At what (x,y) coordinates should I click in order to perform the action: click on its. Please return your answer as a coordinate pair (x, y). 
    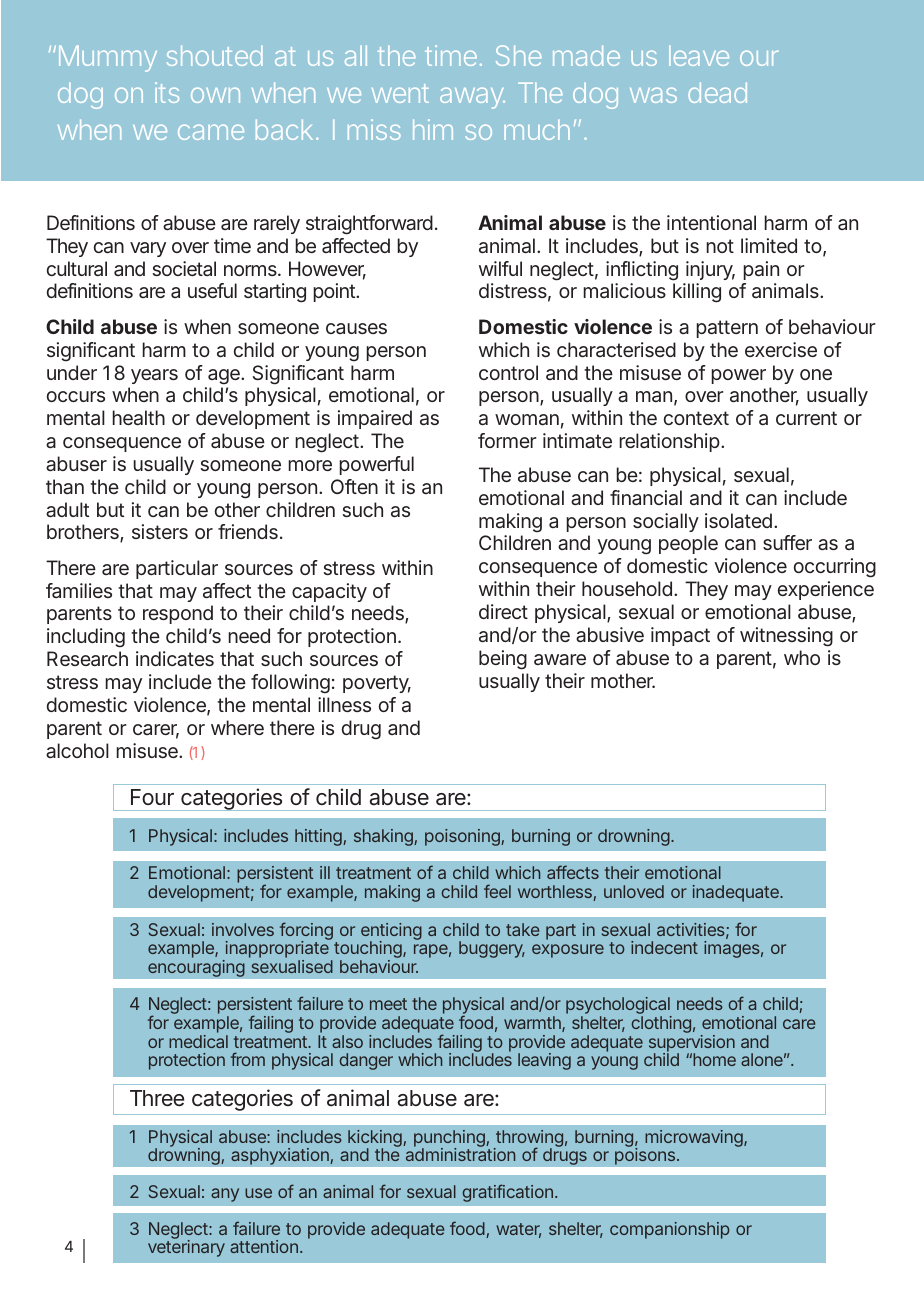
    Looking at the image, I should click on (167, 92).
